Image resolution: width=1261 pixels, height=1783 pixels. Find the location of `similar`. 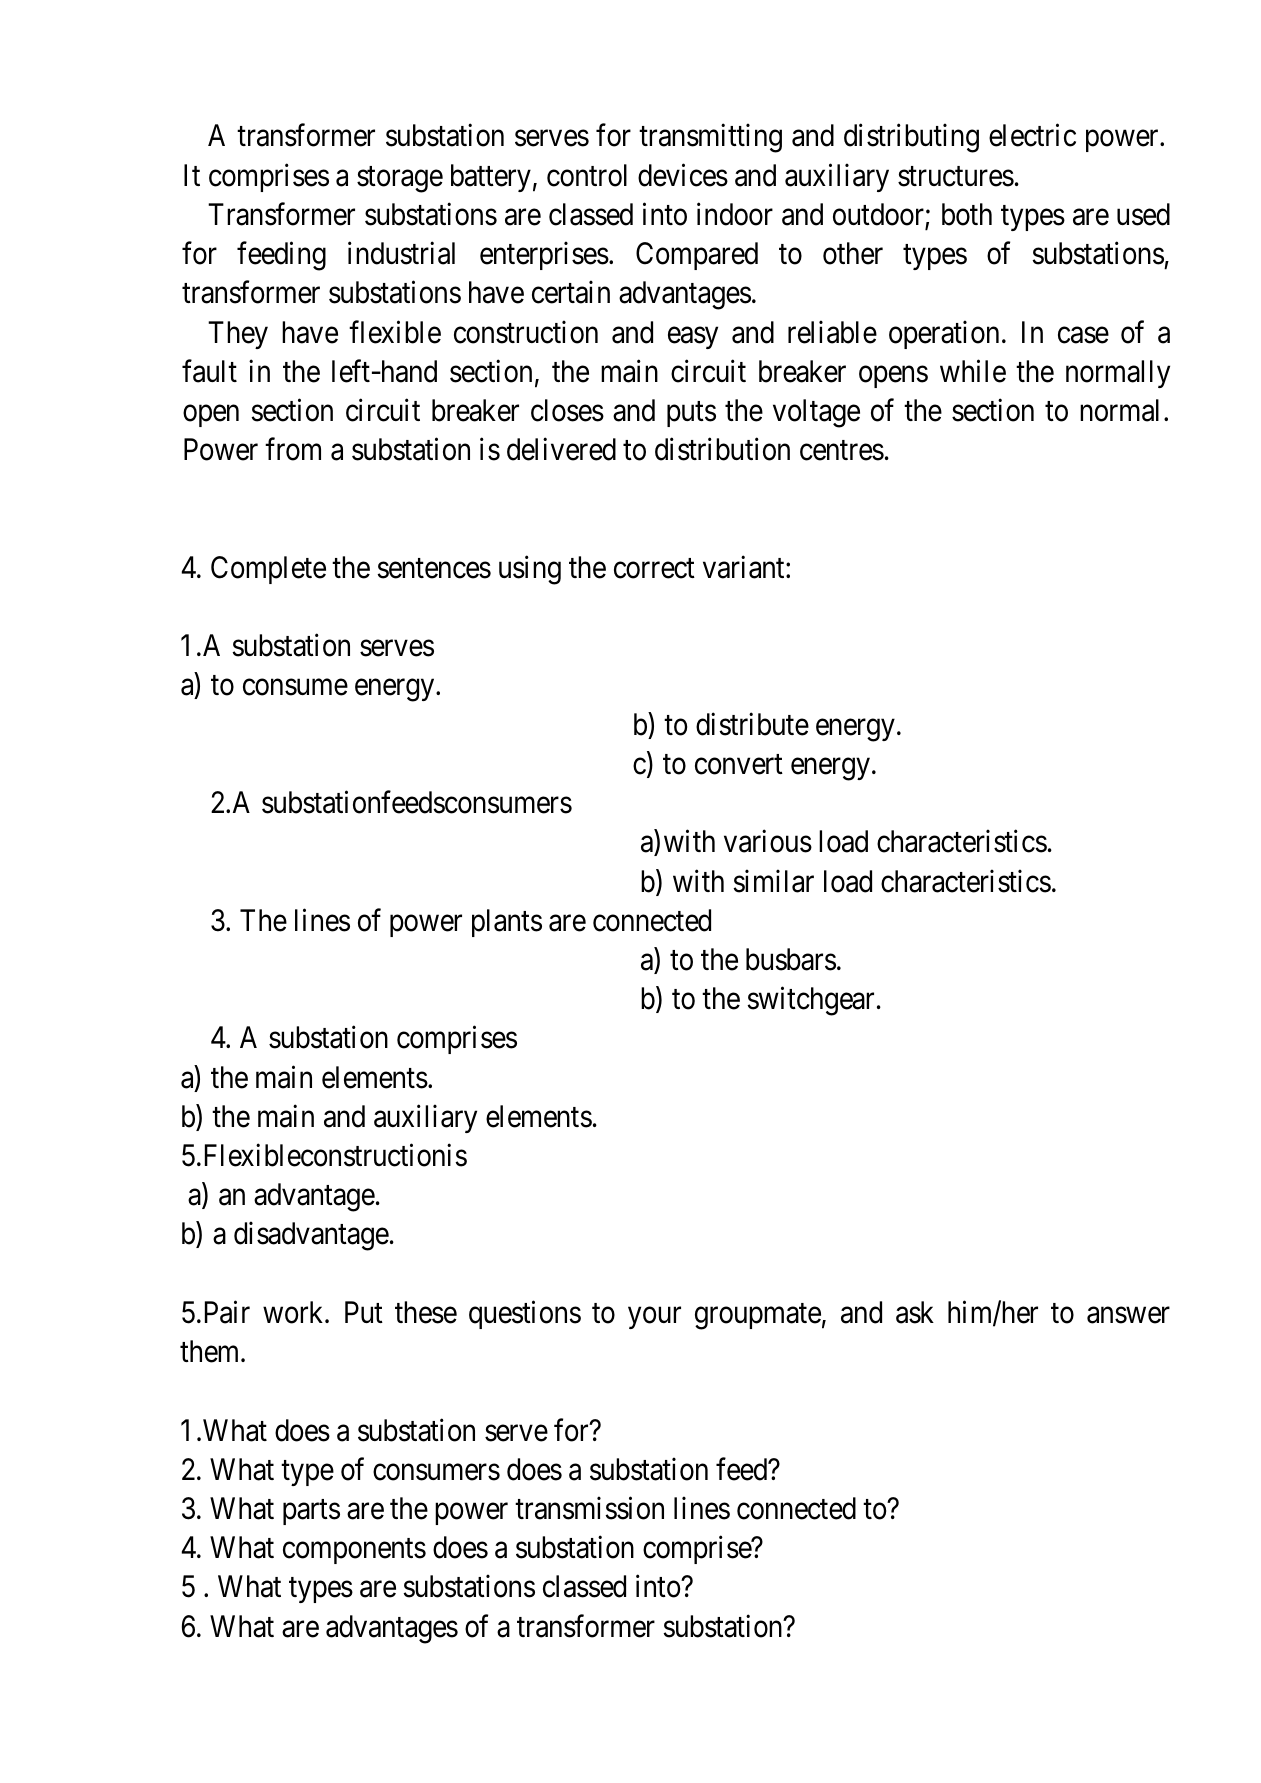

similar is located at coordinates (773, 881).
